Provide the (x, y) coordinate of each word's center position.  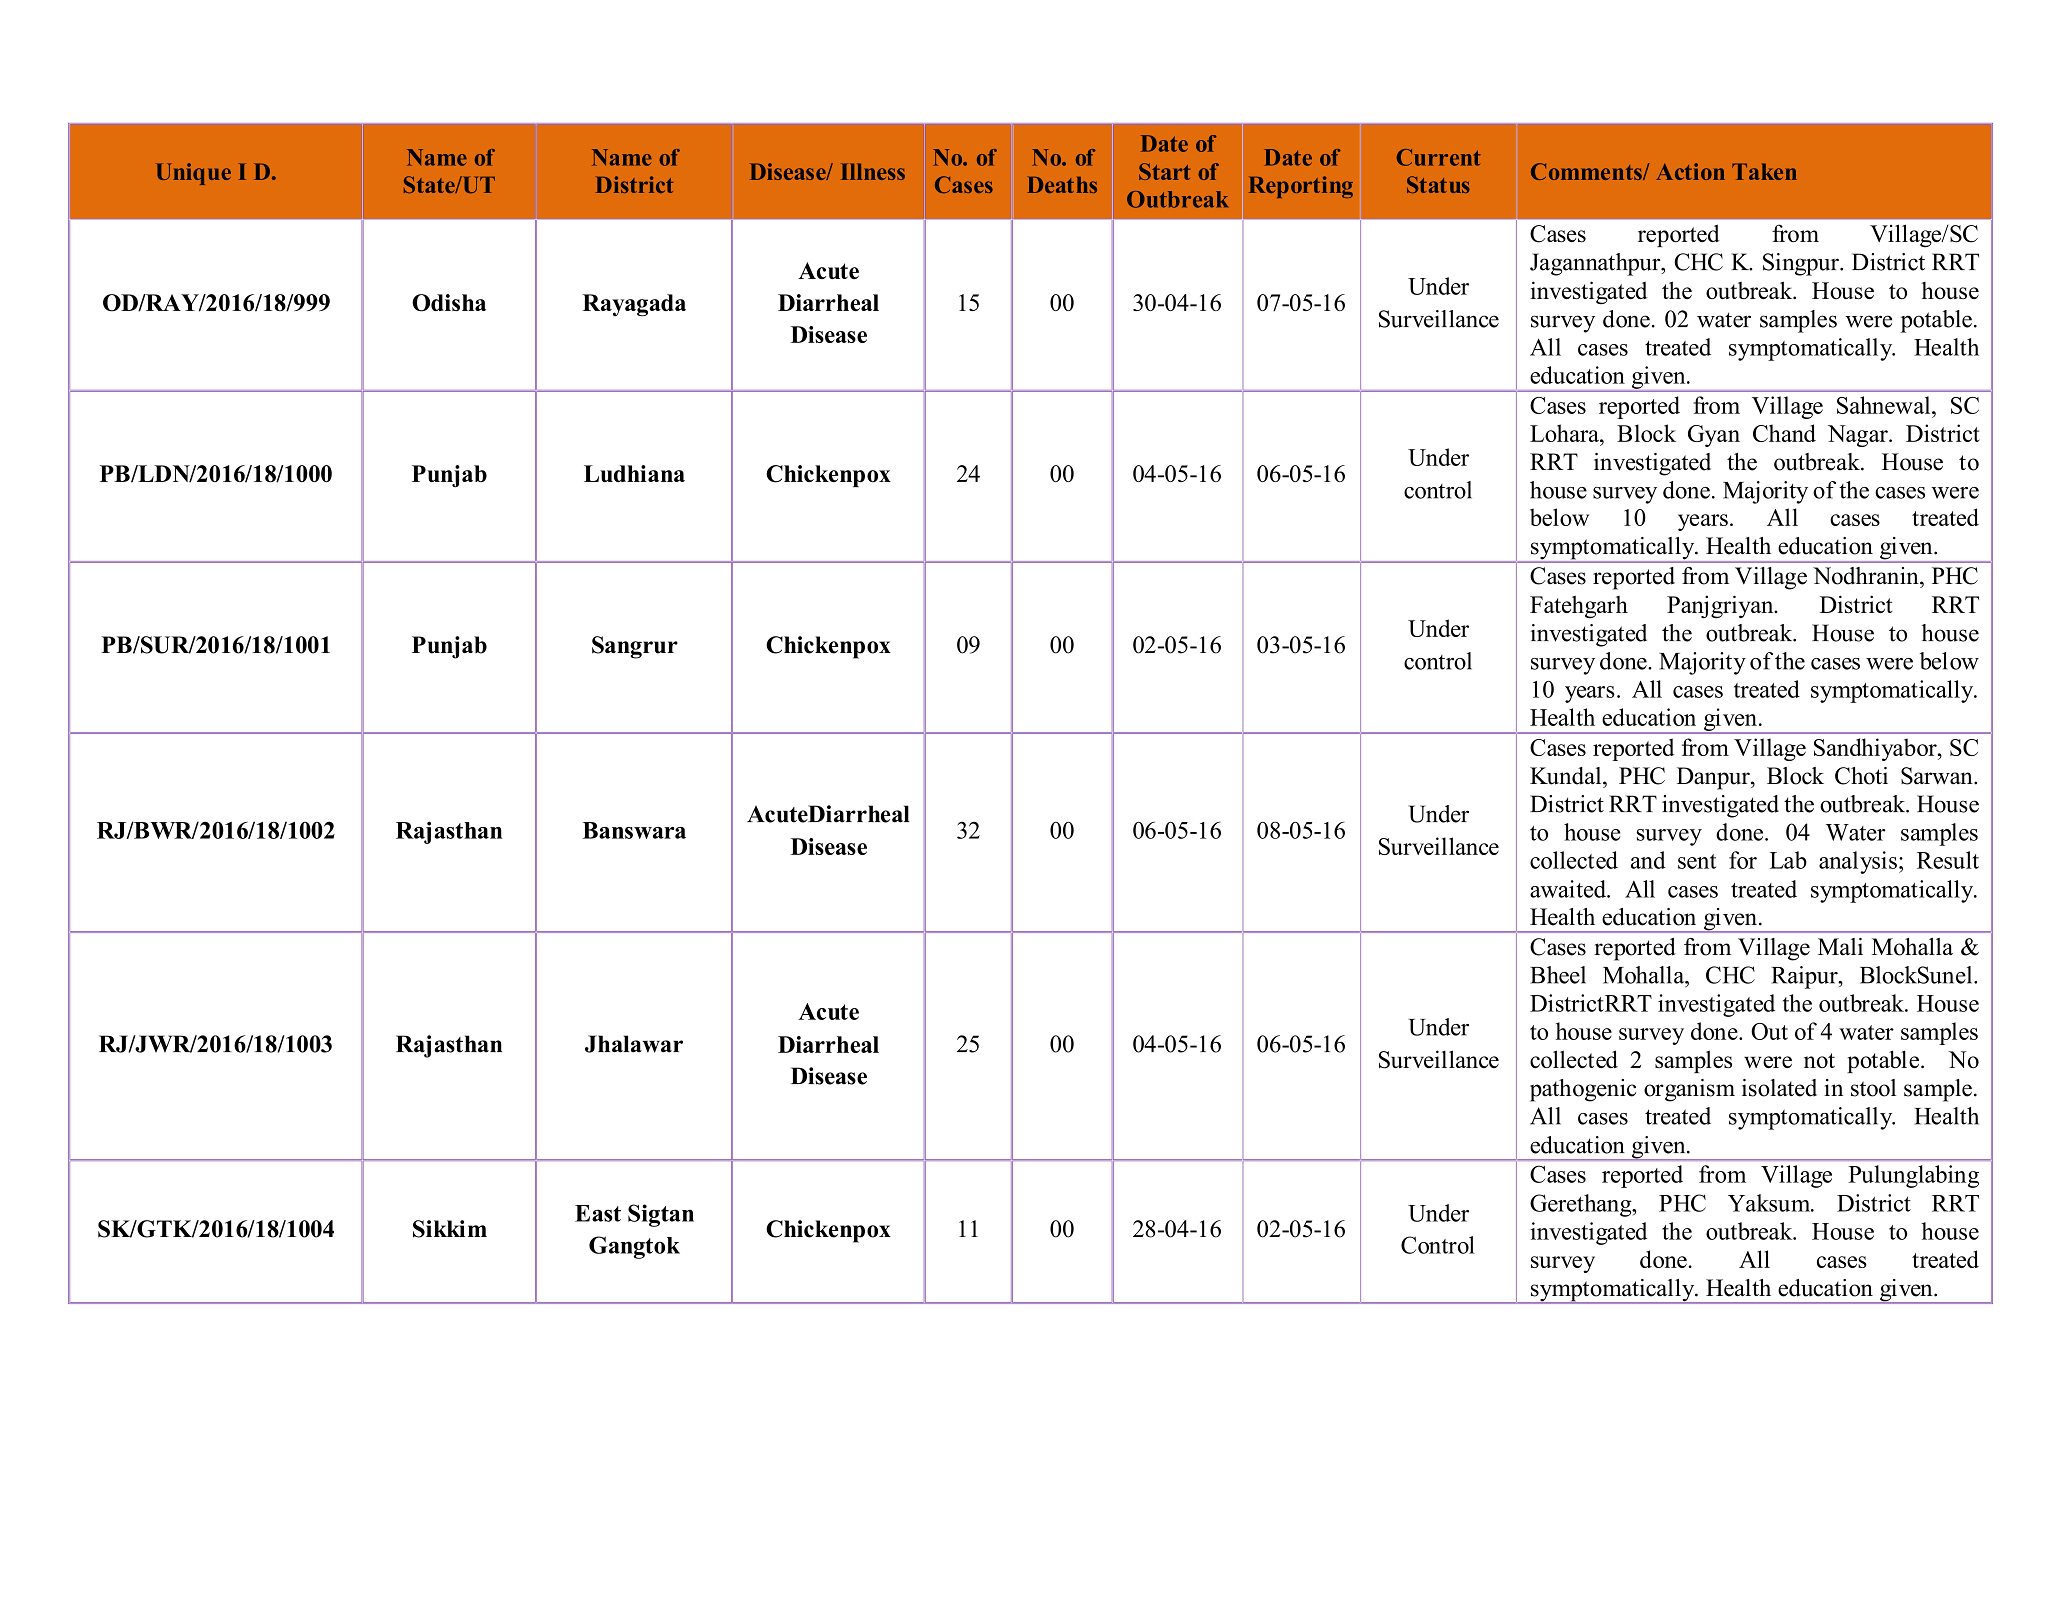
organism (1689, 1090)
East (598, 1213)
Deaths (1062, 185)
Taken (1764, 171)
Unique (193, 174)
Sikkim (450, 1229)
